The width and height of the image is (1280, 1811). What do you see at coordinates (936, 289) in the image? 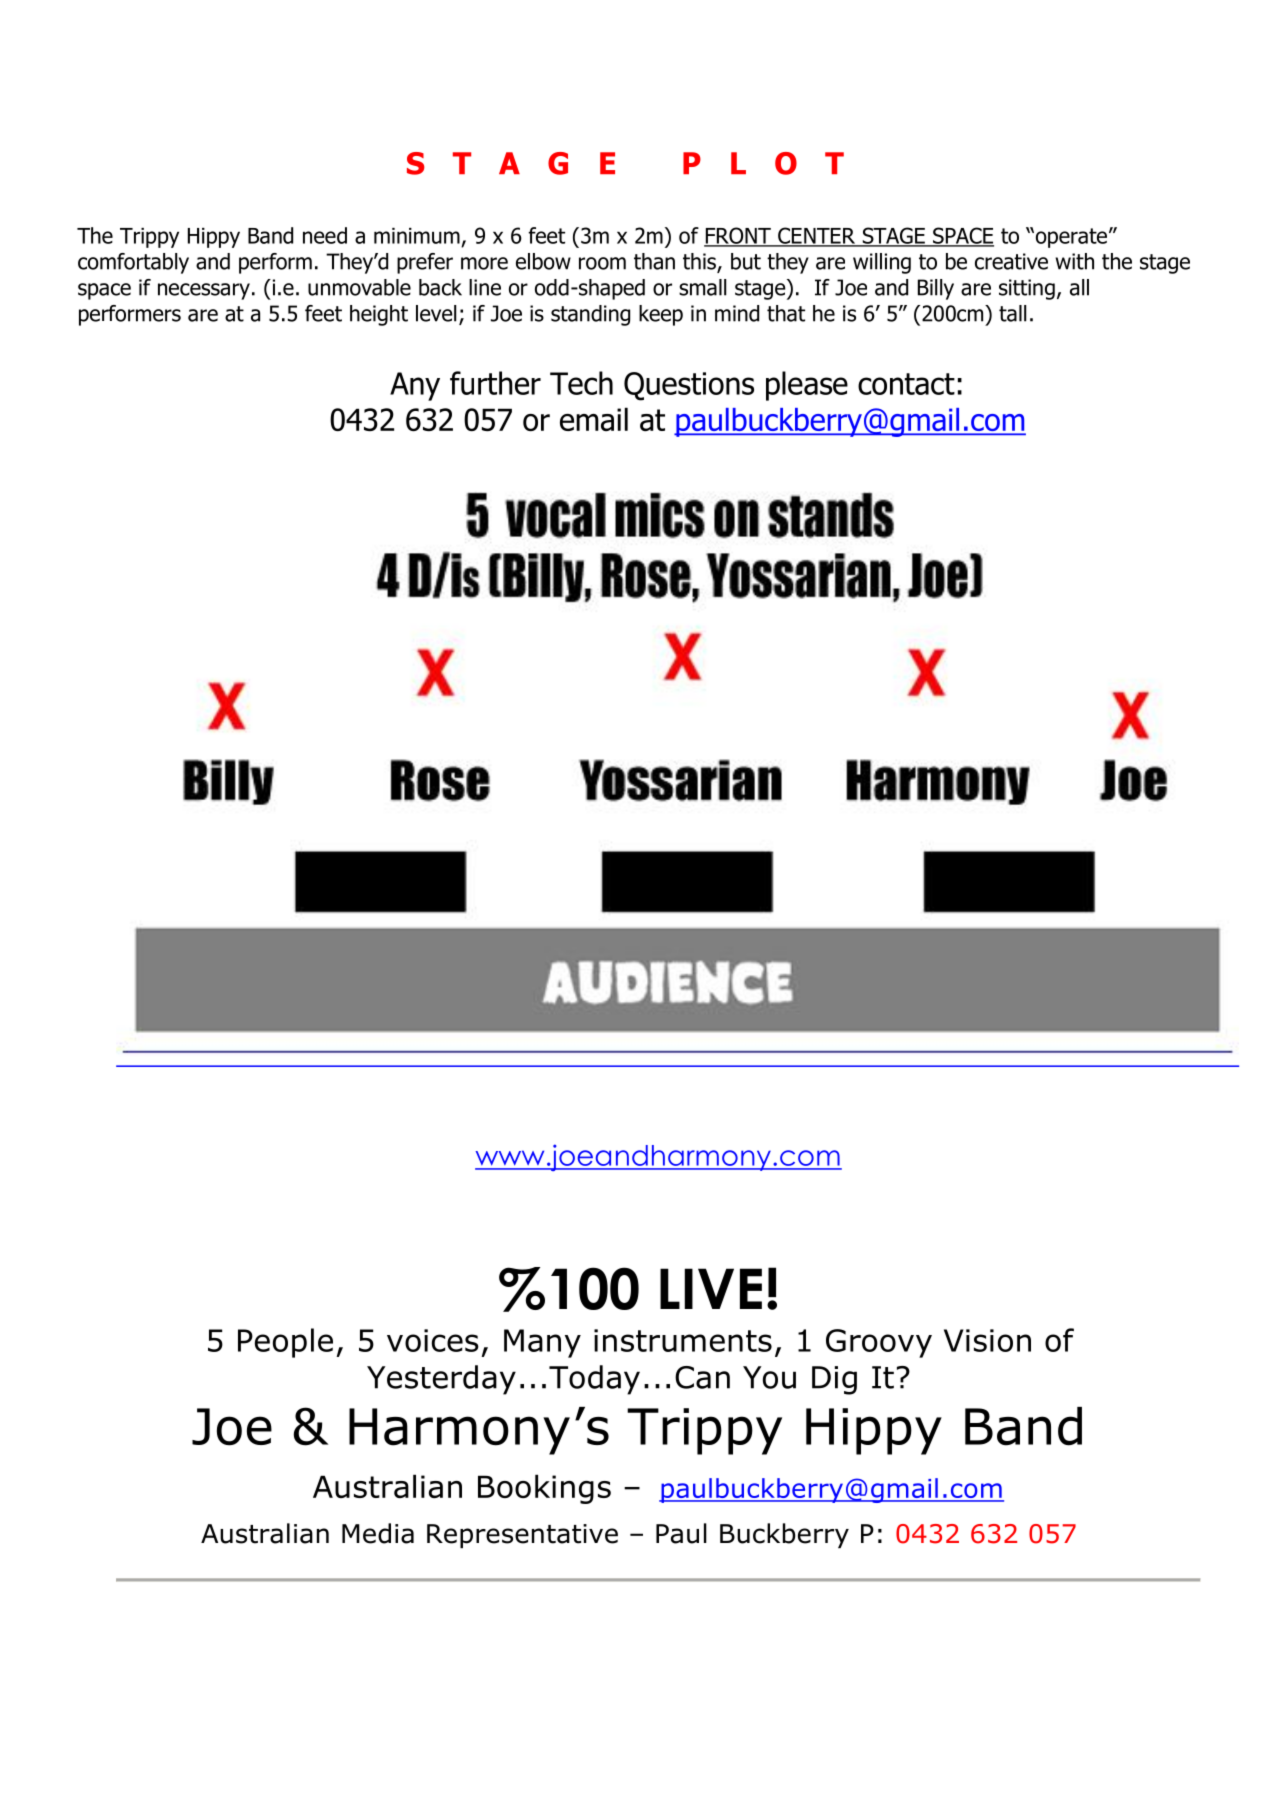
I see `Billy` at bounding box center [936, 289].
